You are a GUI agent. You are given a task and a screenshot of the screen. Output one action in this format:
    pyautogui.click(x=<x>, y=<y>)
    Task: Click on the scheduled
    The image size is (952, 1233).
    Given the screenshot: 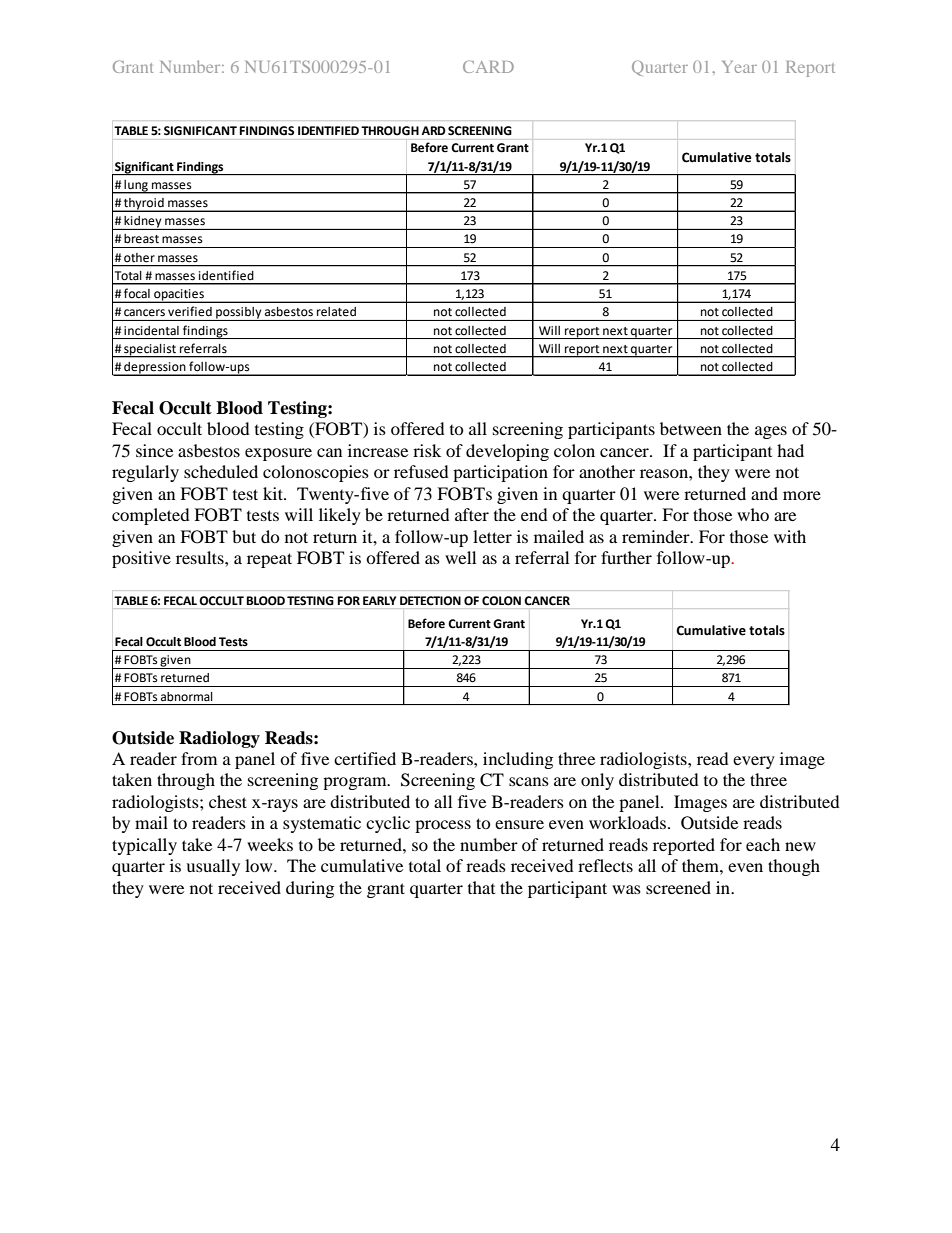 What is the action you would take?
    pyautogui.click(x=221, y=471)
